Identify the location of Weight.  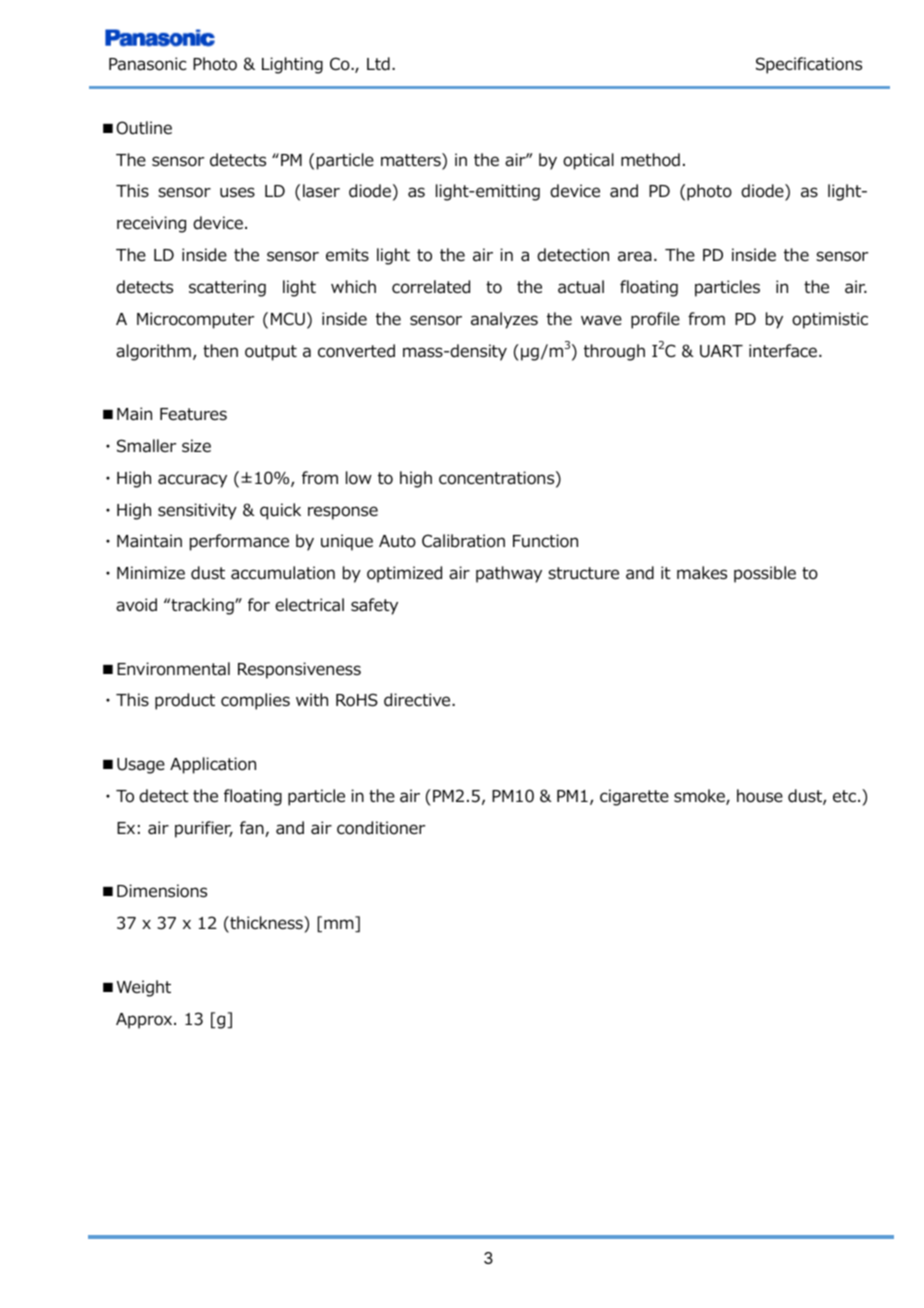
(144, 988).
